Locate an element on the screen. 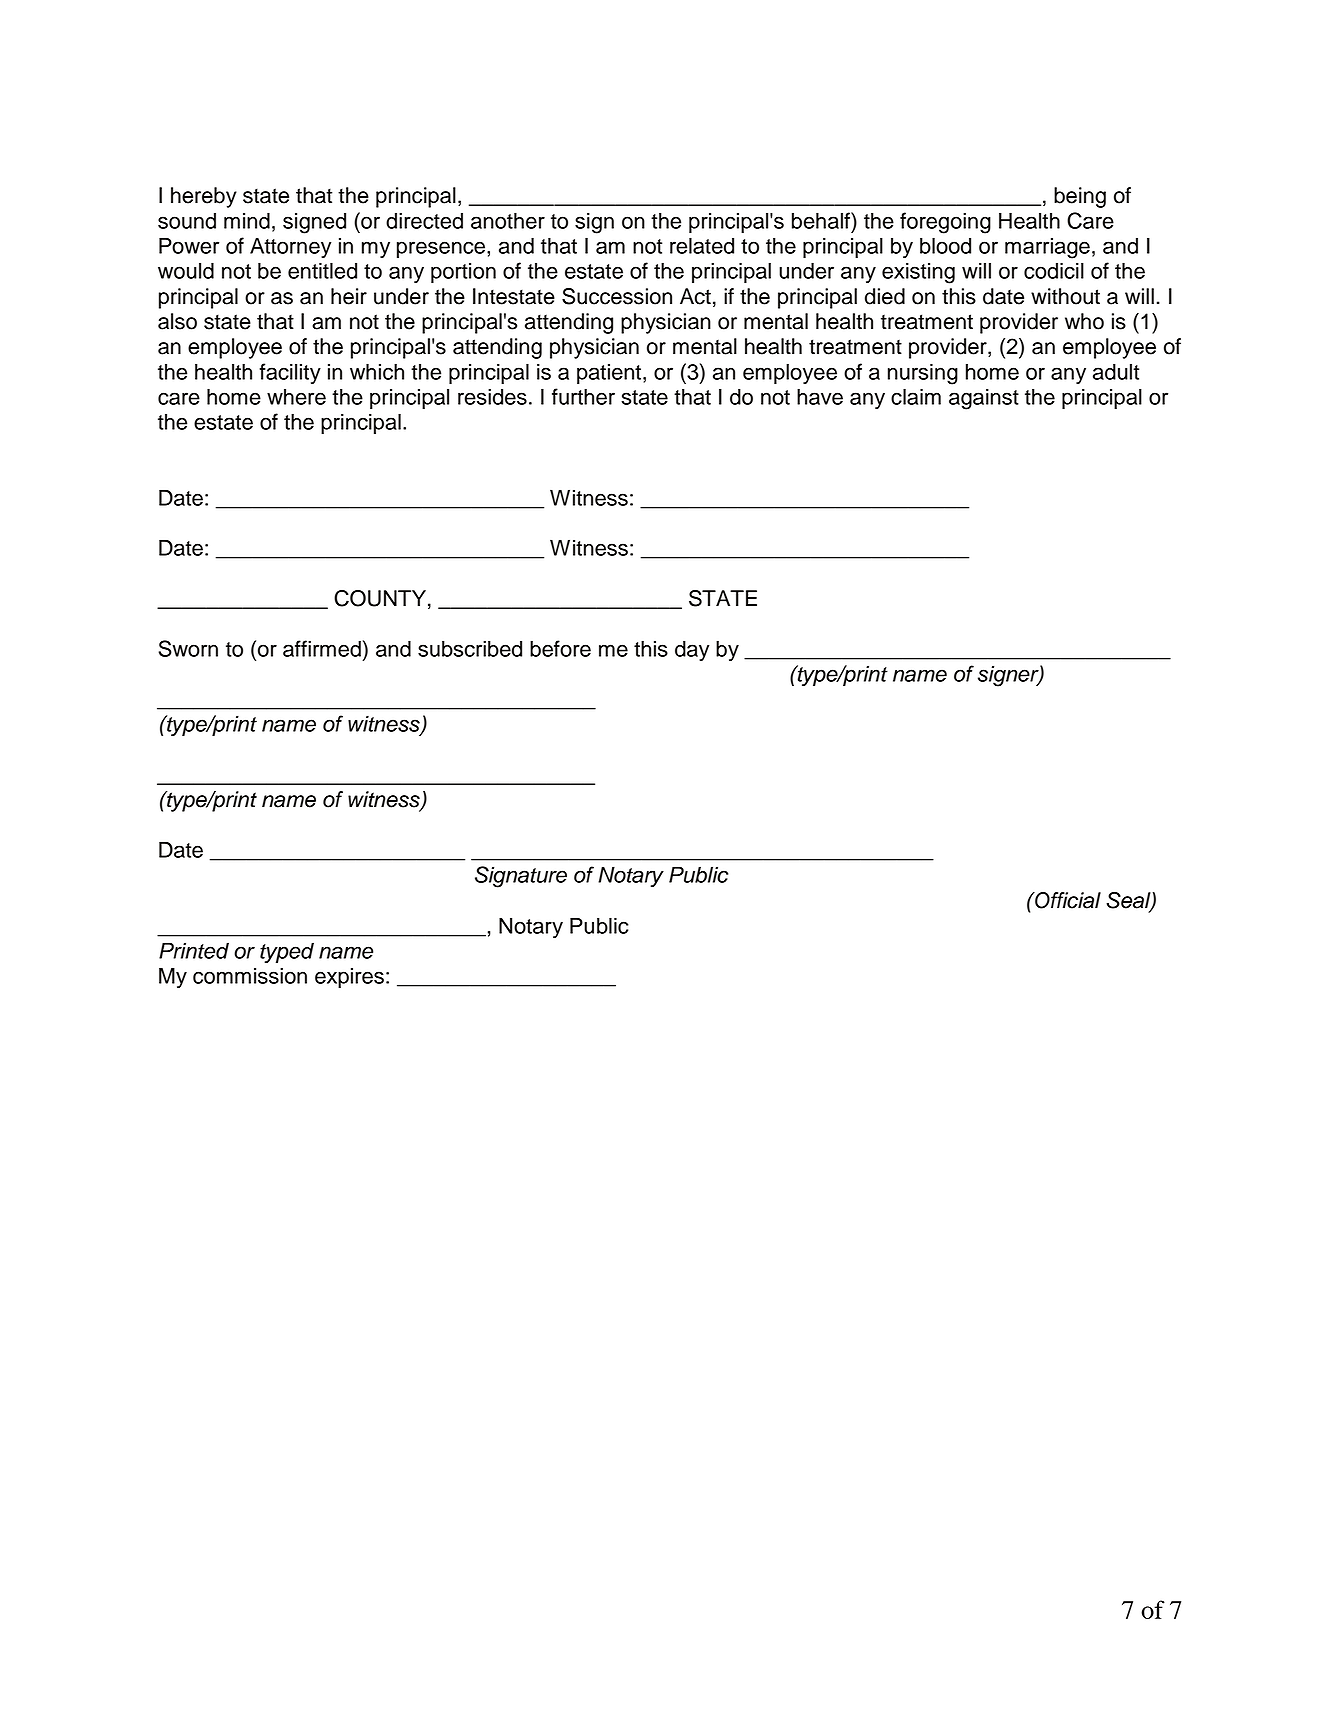  commission is located at coordinates (250, 975).
